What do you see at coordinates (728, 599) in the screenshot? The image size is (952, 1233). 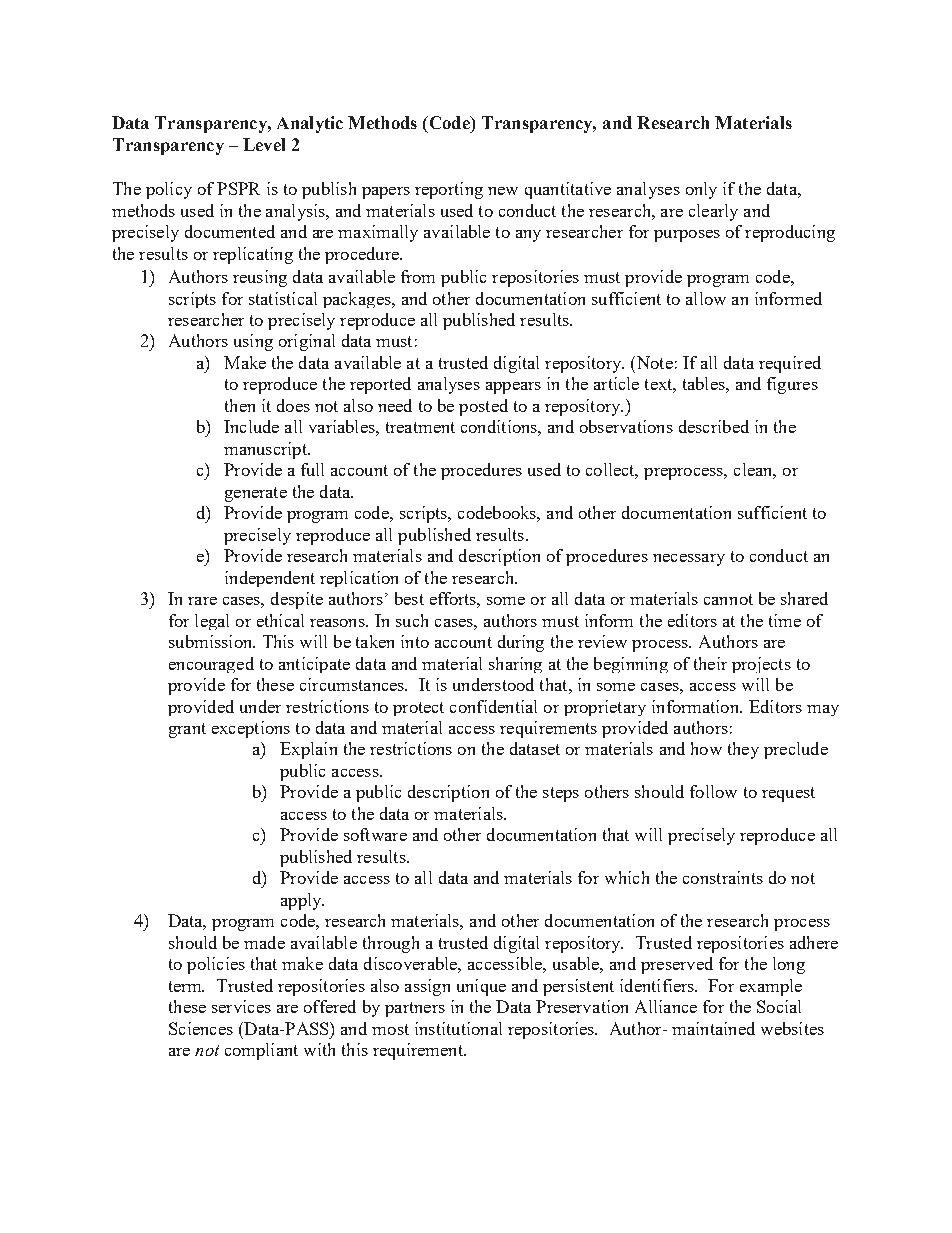 I see `cannot` at bounding box center [728, 599].
